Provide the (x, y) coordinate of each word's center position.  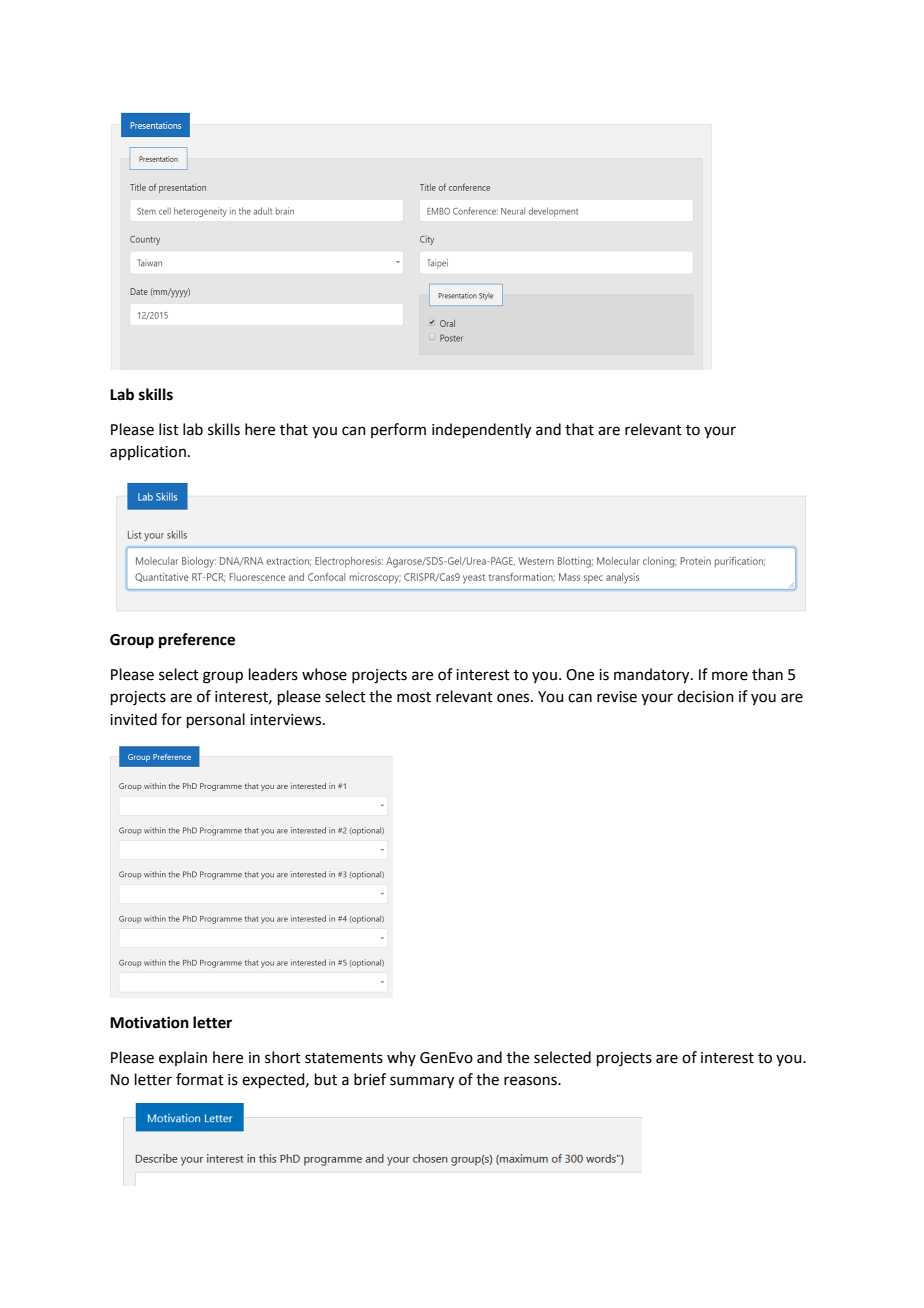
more (730, 676)
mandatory (653, 676)
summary (422, 1082)
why (401, 1058)
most (414, 697)
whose (324, 674)
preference (197, 641)
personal (216, 720)
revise (617, 697)
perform (398, 430)
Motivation (149, 1022)
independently (481, 431)
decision (705, 696)
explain (183, 1058)
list (169, 429)
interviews (287, 720)
